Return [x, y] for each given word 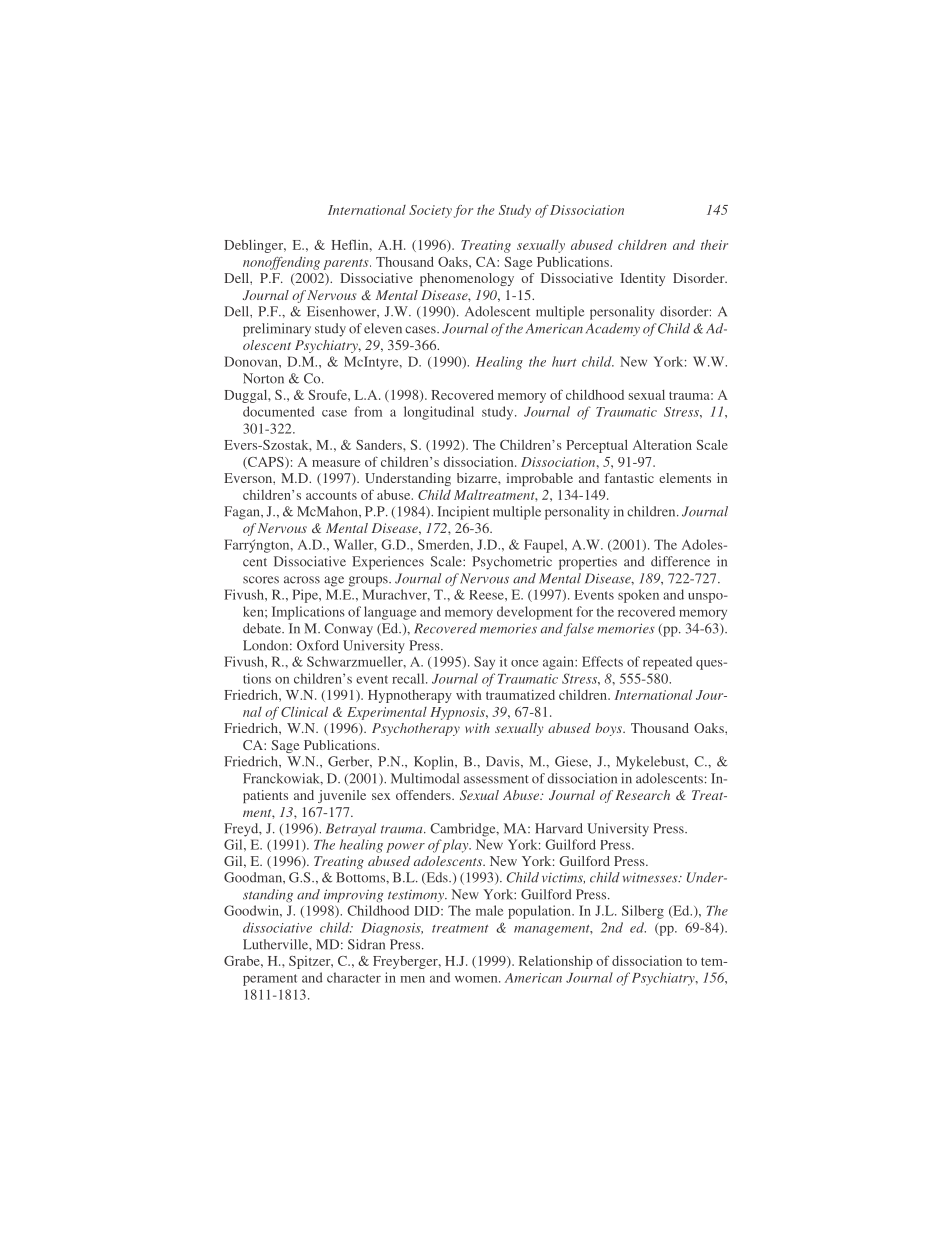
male [490, 910]
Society [430, 211]
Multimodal [425, 778]
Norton [263, 378]
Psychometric [512, 563]
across [302, 580]
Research [643, 795]
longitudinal [439, 413]
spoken [638, 596]
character [354, 977]
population [540, 912]
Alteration [662, 445]
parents [347, 264]
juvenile [342, 796]
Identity [643, 279]
